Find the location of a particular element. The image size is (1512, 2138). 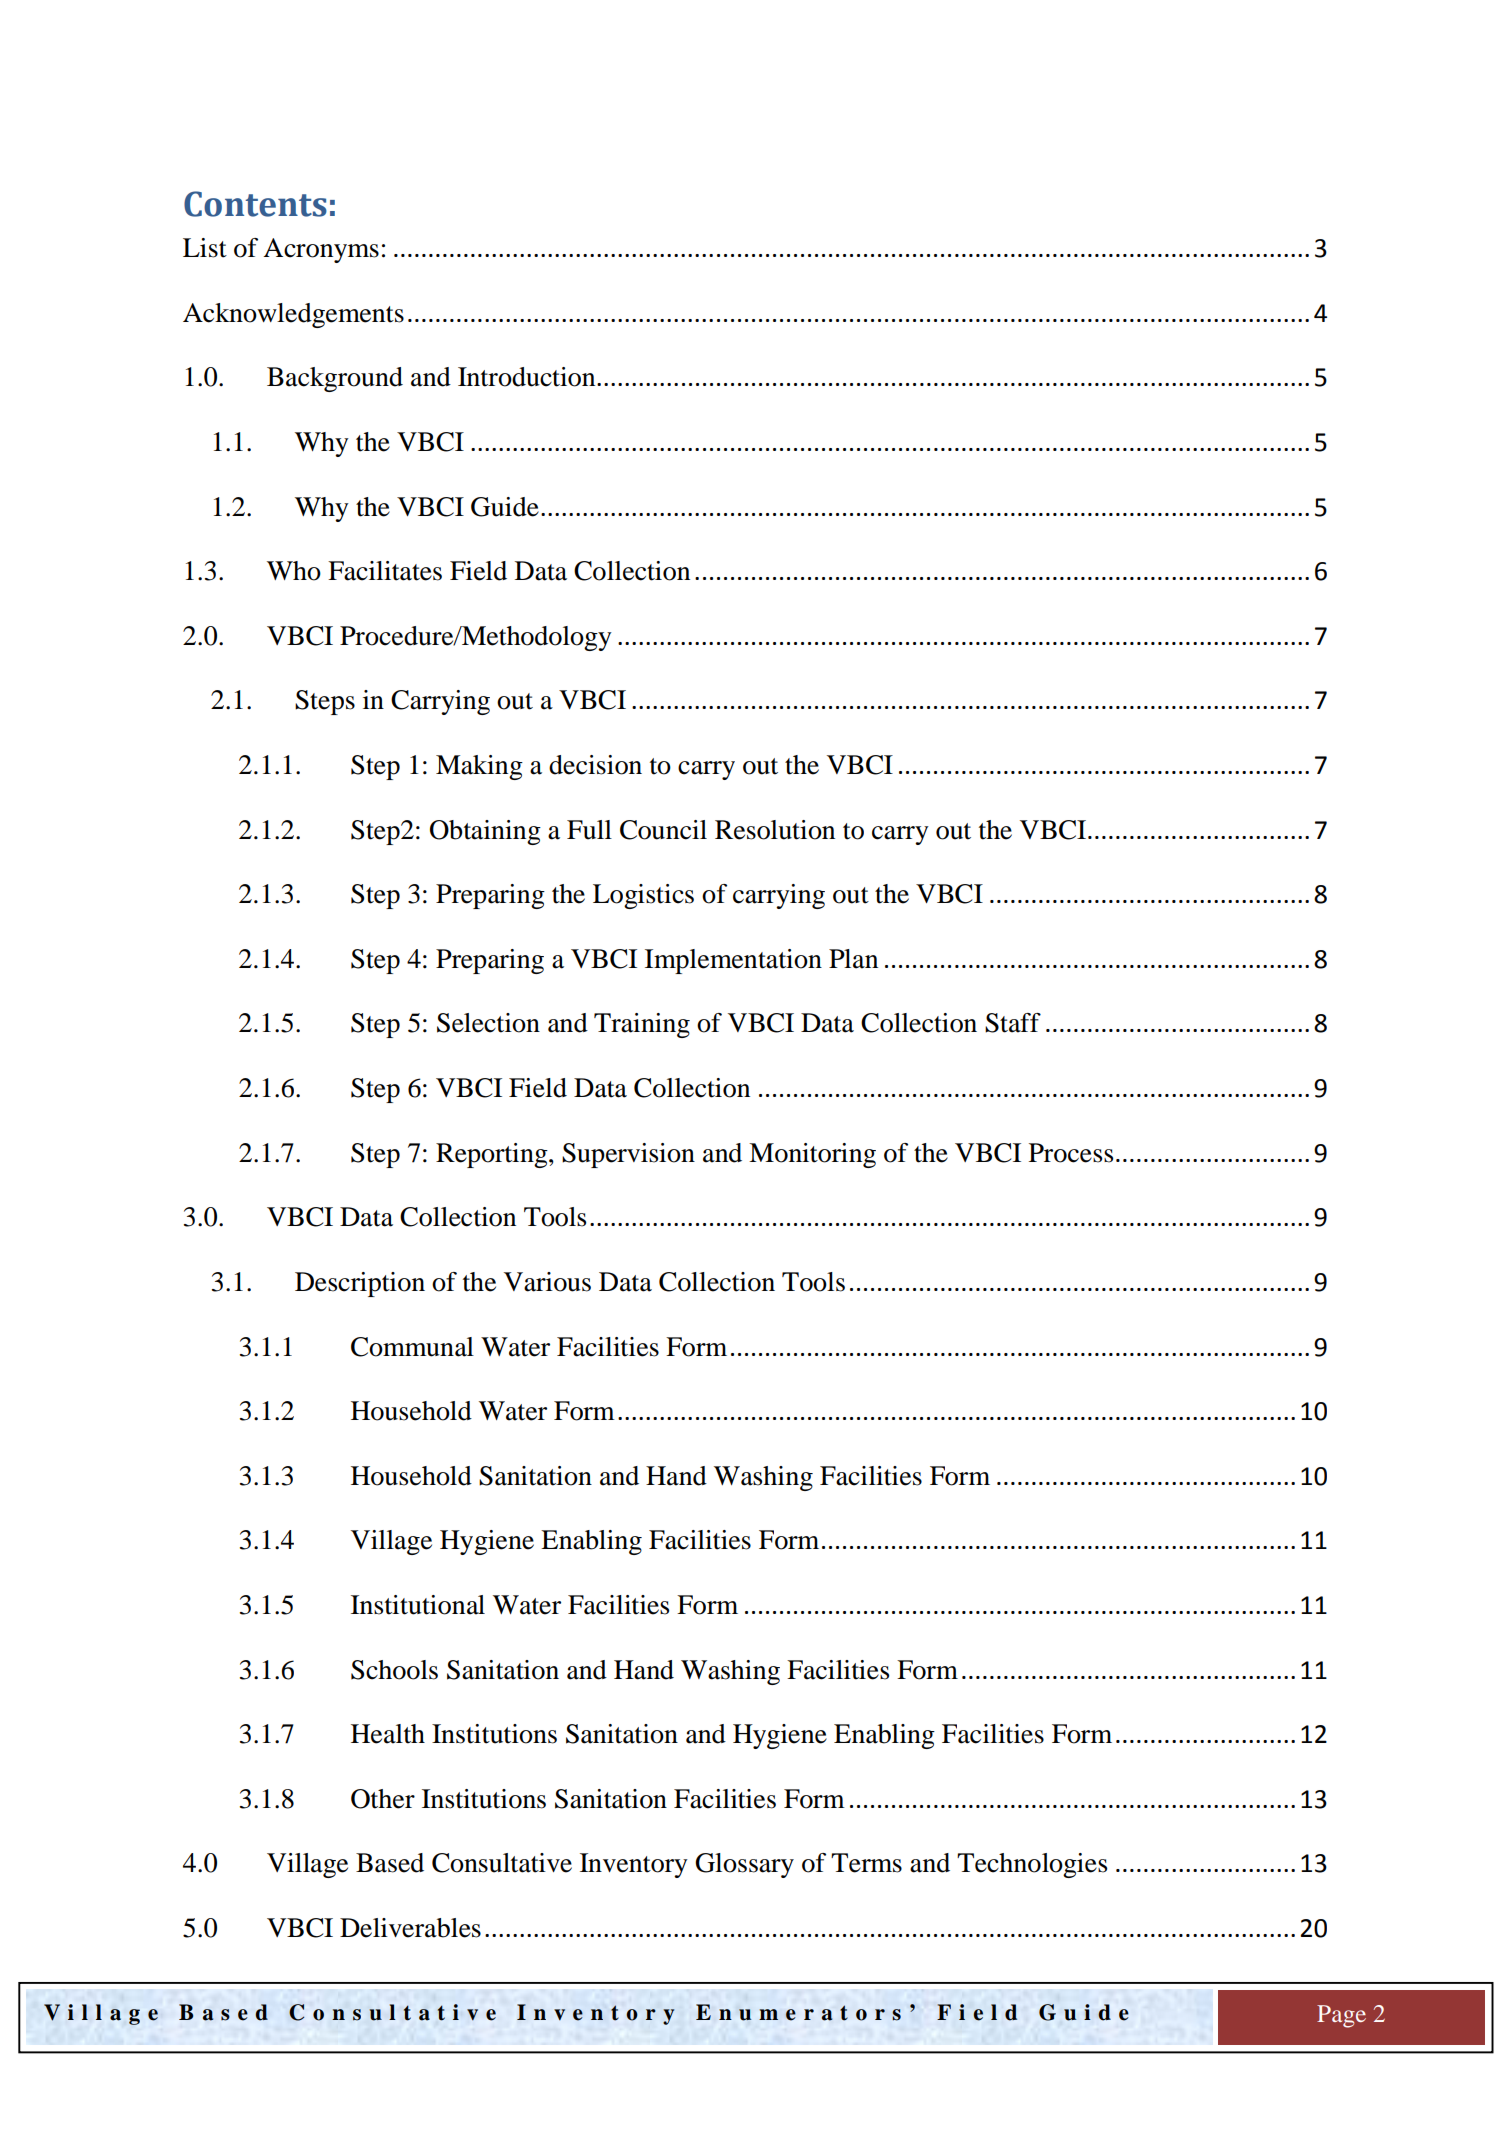

Acronyms is located at coordinates (321, 250).
